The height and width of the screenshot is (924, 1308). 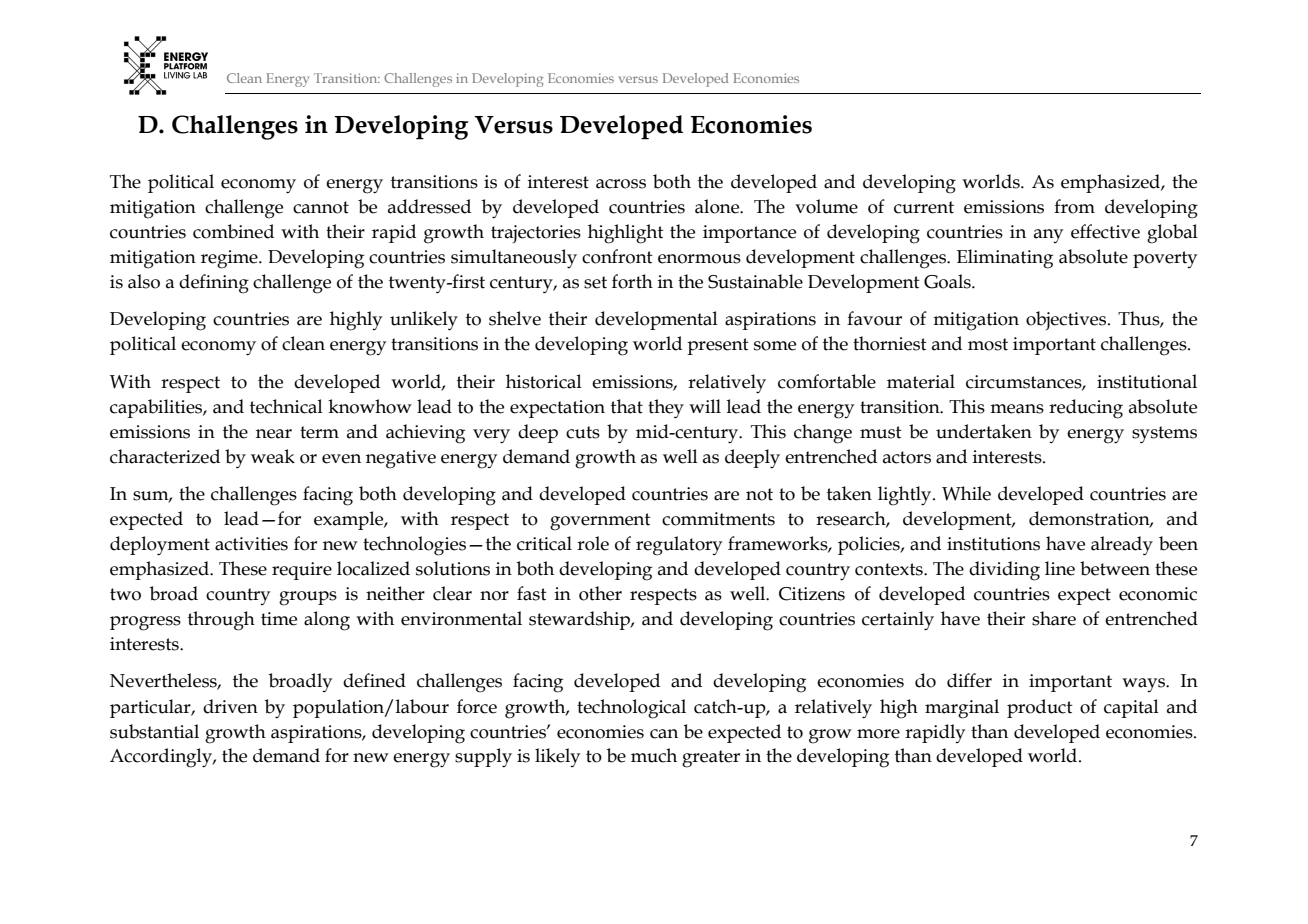 I want to click on substantial, so click(x=154, y=731).
